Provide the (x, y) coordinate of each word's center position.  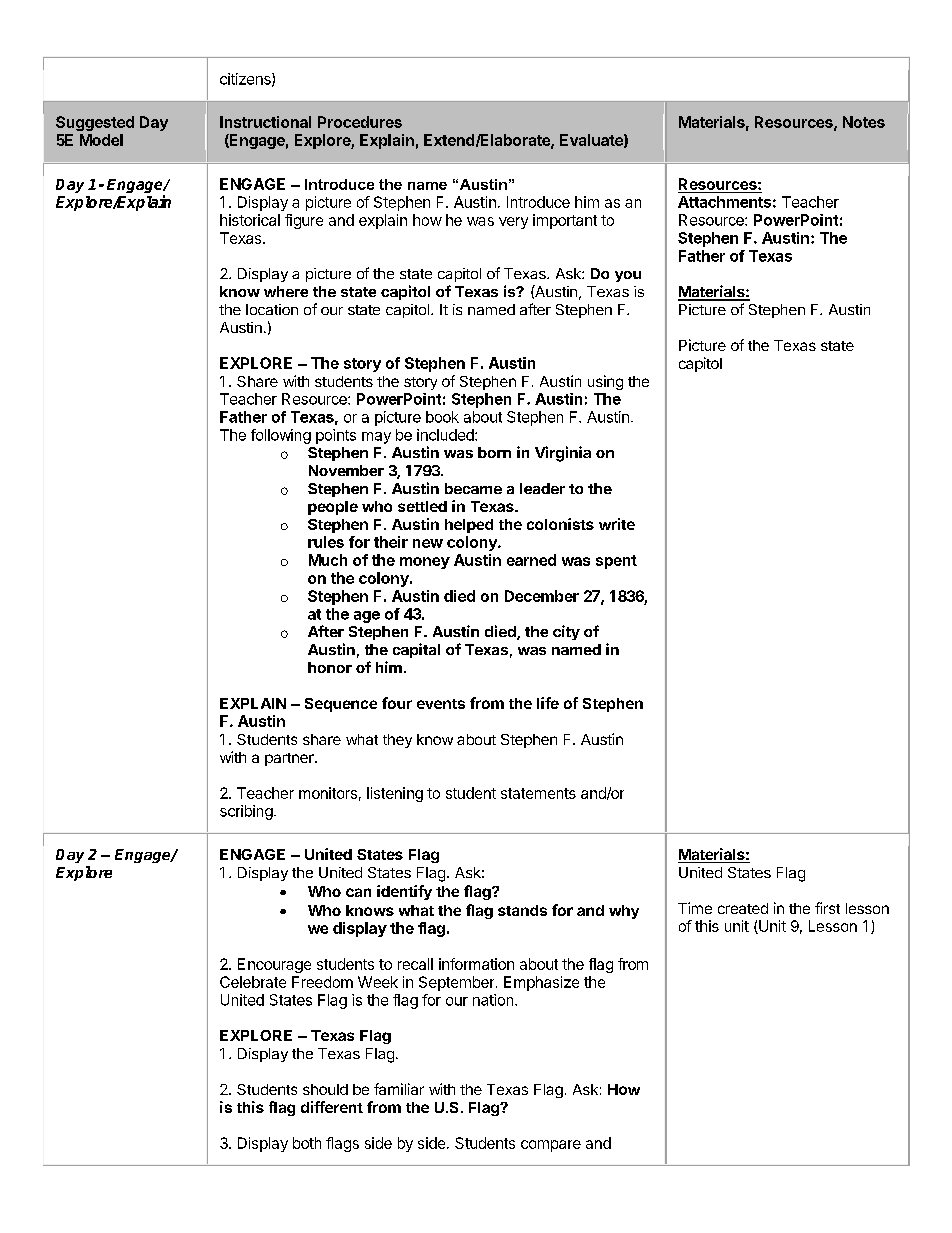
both (307, 1143)
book (442, 417)
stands (522, 910)
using (605, 382)
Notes (864, 122)
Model (101, 140)
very (513, 223)
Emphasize (541, 983)
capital (416, 650)
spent (616, 562)
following (281, 436)
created (743, 908)
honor (330, 667)
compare (551, 1146)
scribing (246, 812)
